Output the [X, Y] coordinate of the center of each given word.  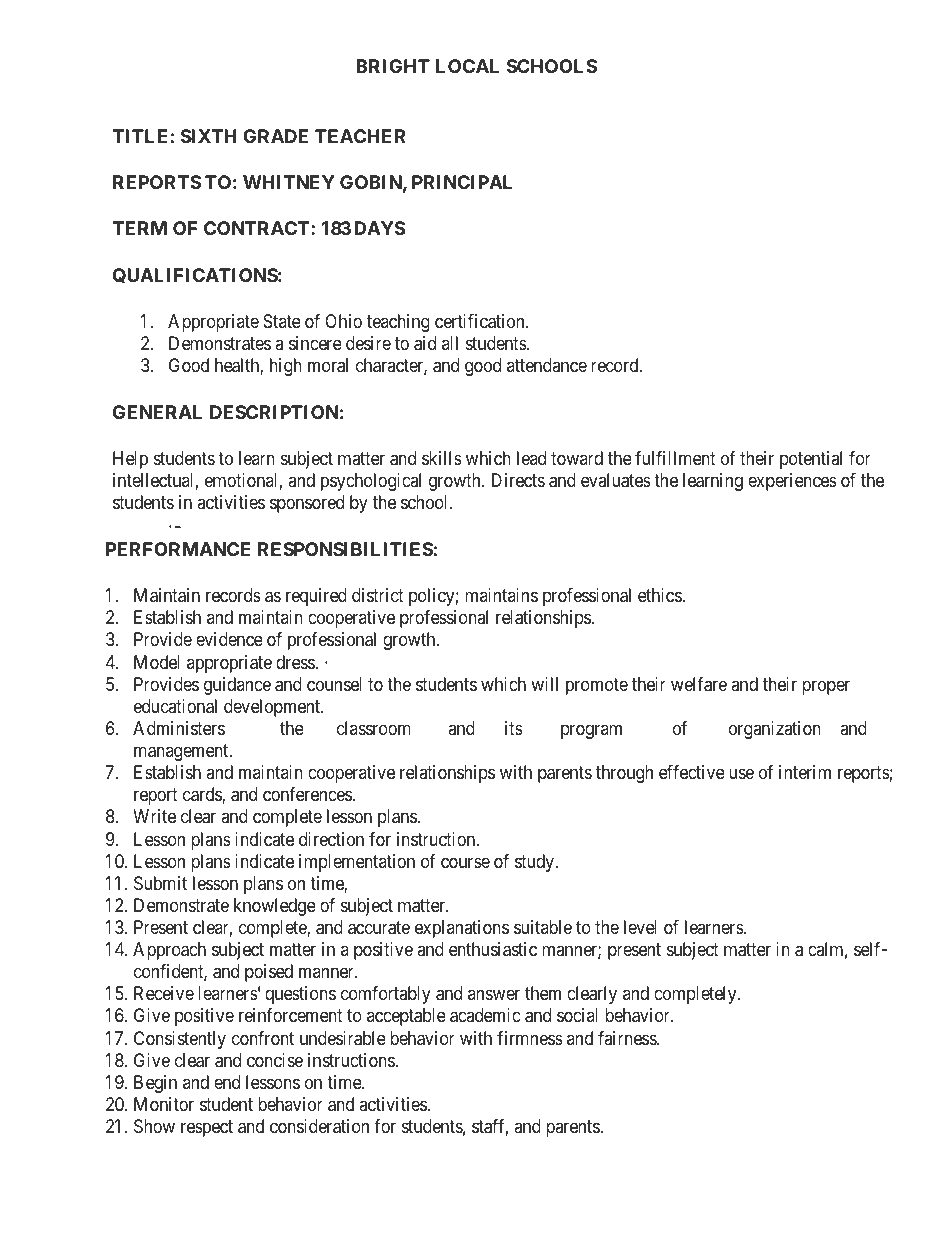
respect [207, 1128]
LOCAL [467, 66]
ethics [660, 595]
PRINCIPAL [462, 182]
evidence [229, 639]
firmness [530, 1038]
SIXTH [209, 136]
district [378, 595]
